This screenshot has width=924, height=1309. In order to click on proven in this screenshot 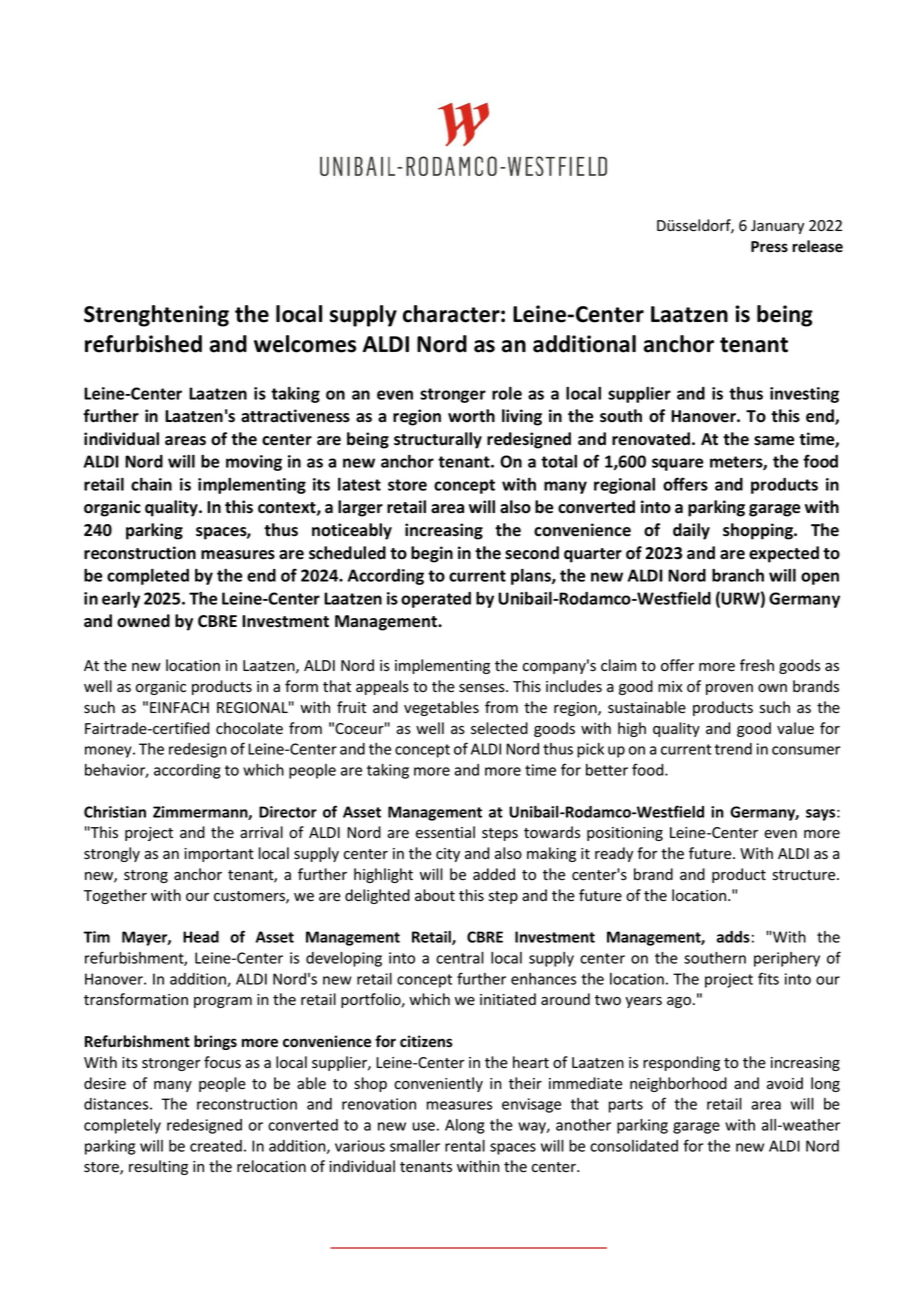, I will do `click(729, 689)`.
